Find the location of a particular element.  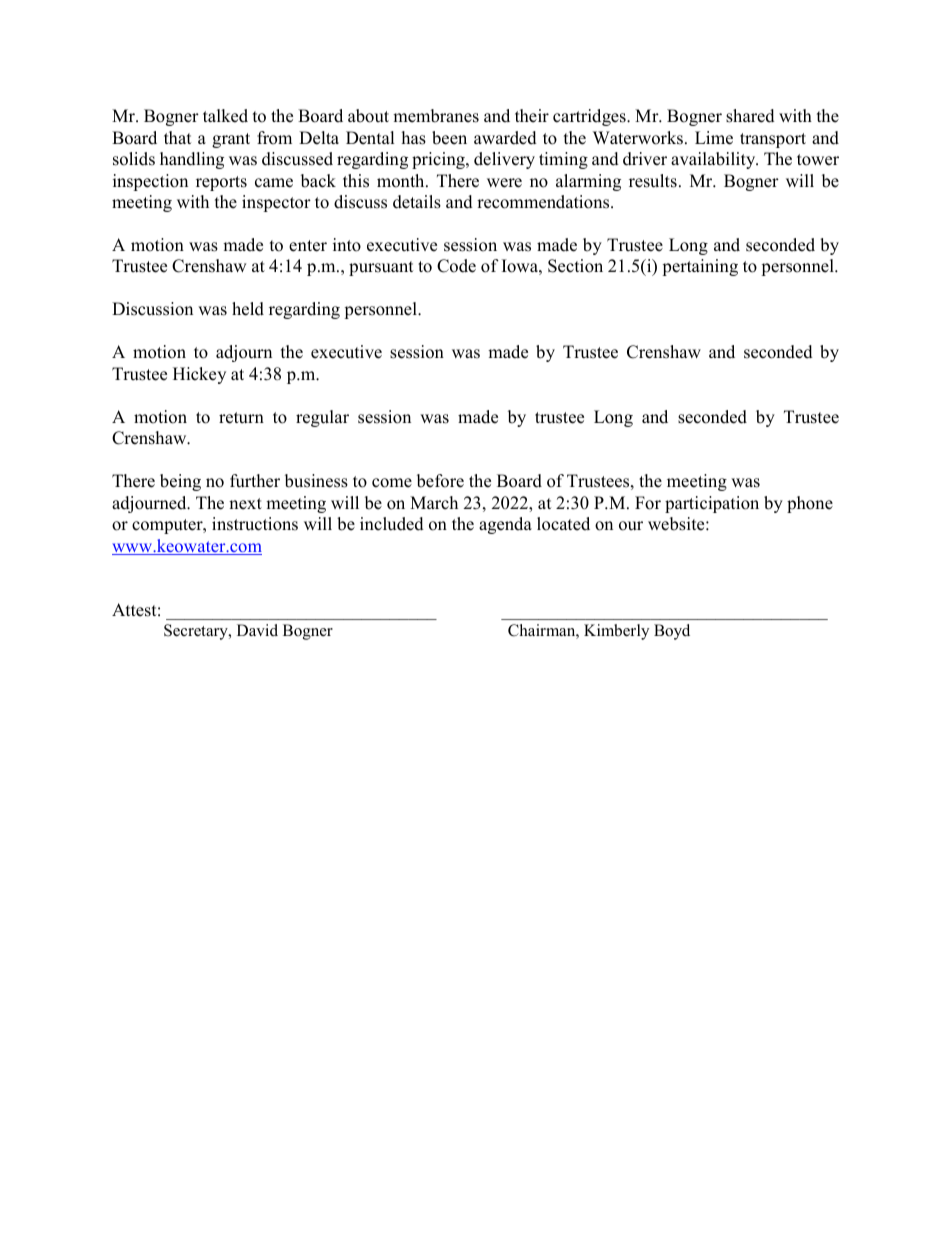

regular is located at coordinates (322, 418).
